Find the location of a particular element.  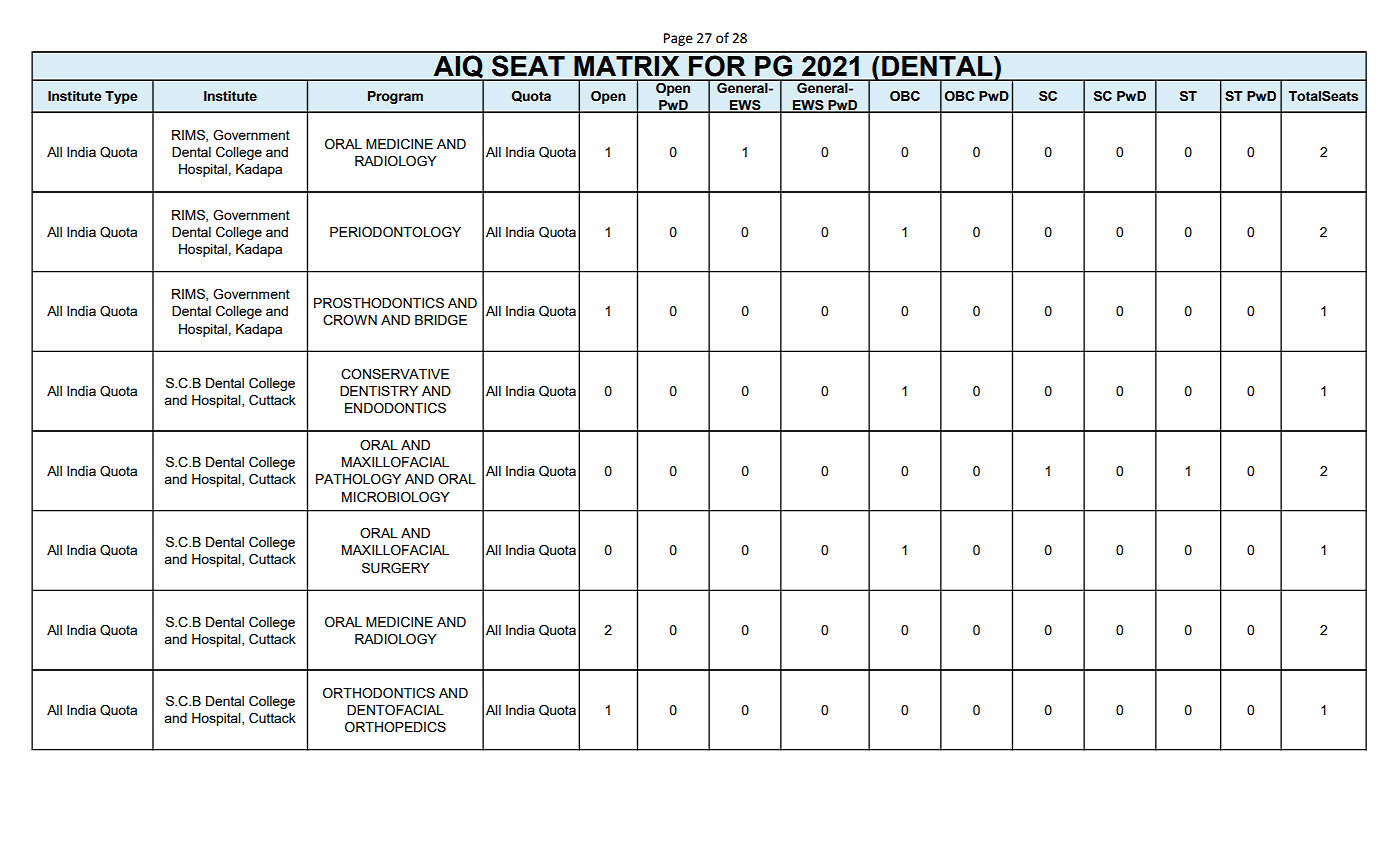

Page is located at coordinates (678, 39).
